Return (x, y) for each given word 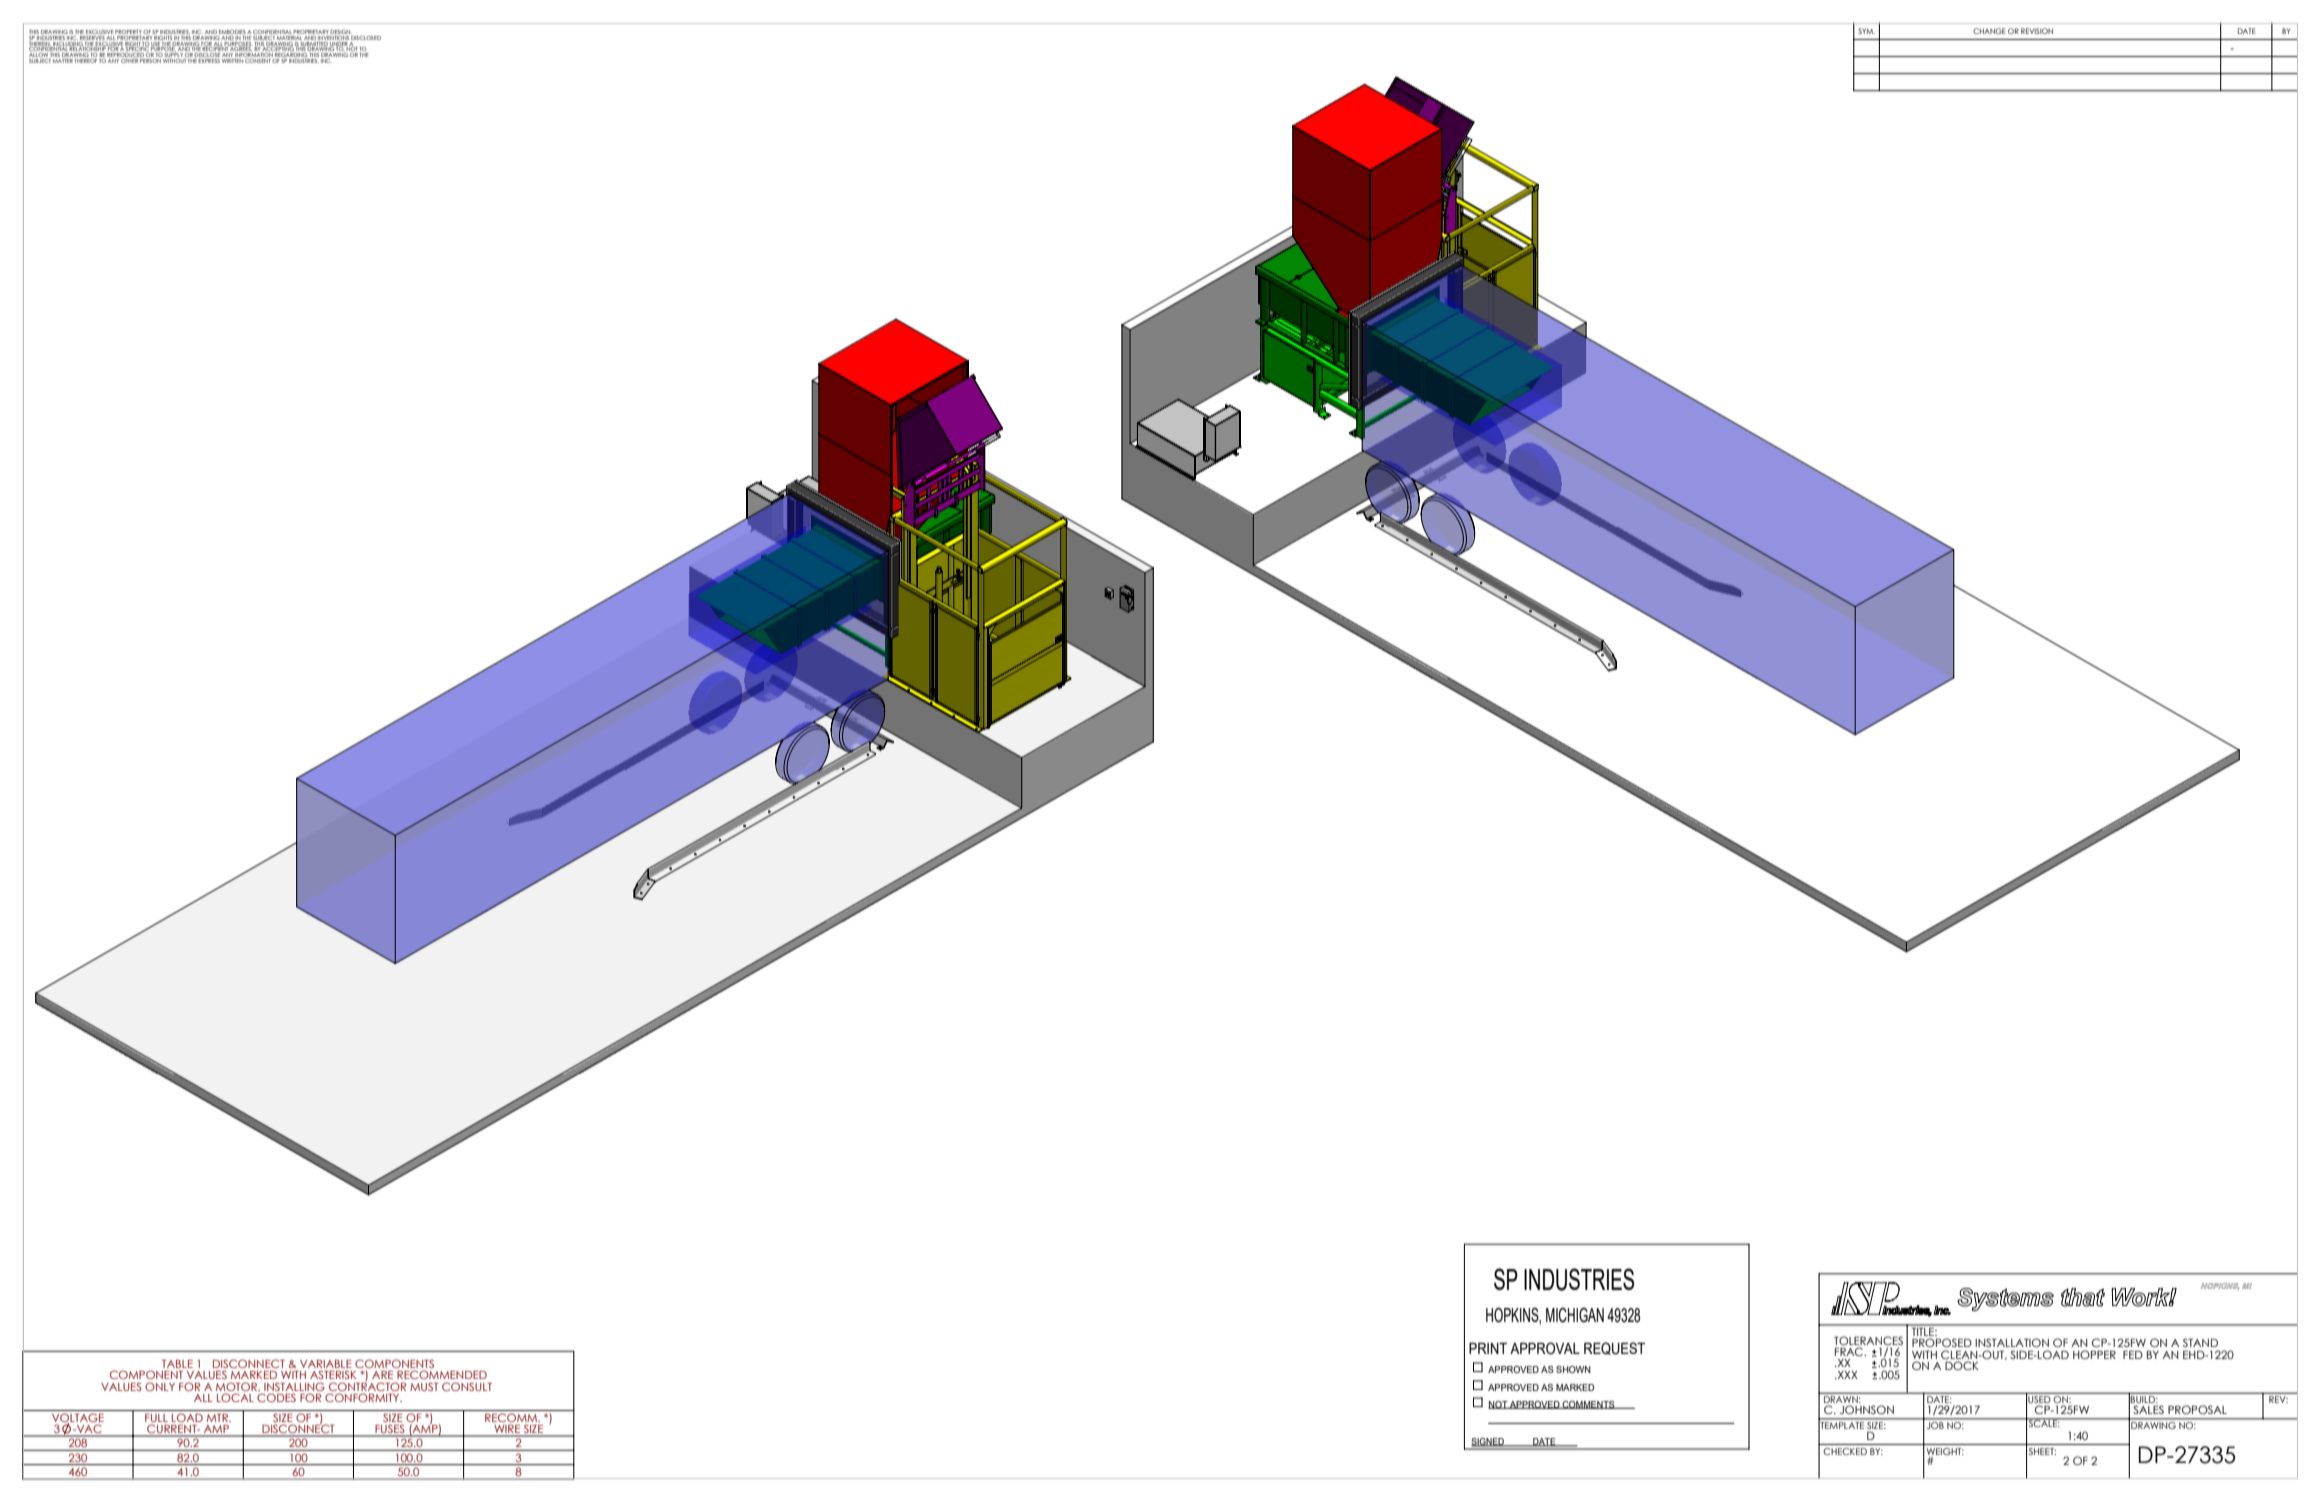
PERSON (150, 59)
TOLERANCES (1868, 1342)
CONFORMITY (363, 1397)
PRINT (1488, 1348)
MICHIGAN (1575, 1315)
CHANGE (1989, 31)
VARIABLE (326, 1365)
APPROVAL (1545, 1348)
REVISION (2037, 31)
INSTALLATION (2012, 1342)
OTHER (130, 59)
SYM (1866, 31)
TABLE (177, 1364)
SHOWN (1573, 1369)
